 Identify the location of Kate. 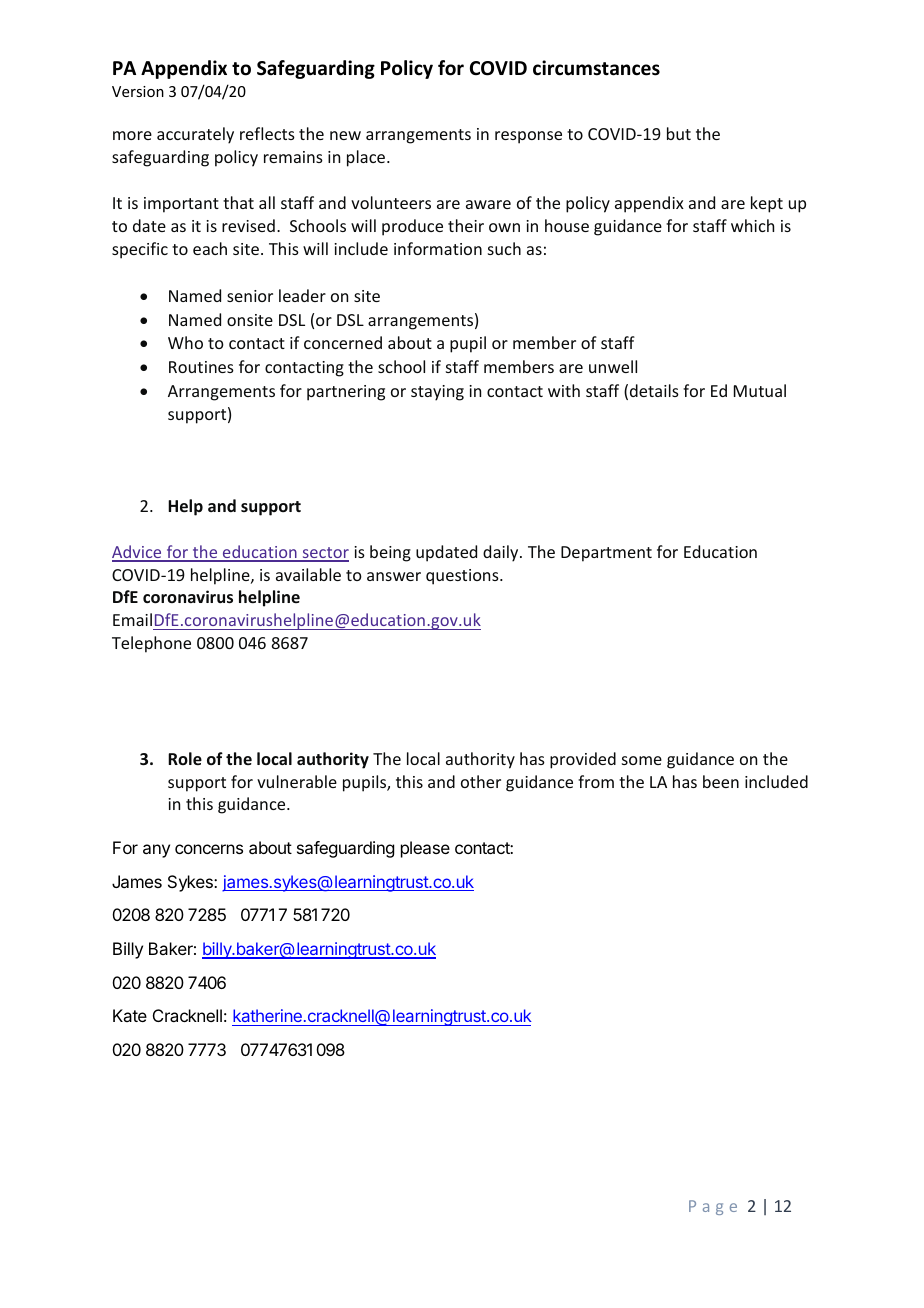
(130, 1015).
